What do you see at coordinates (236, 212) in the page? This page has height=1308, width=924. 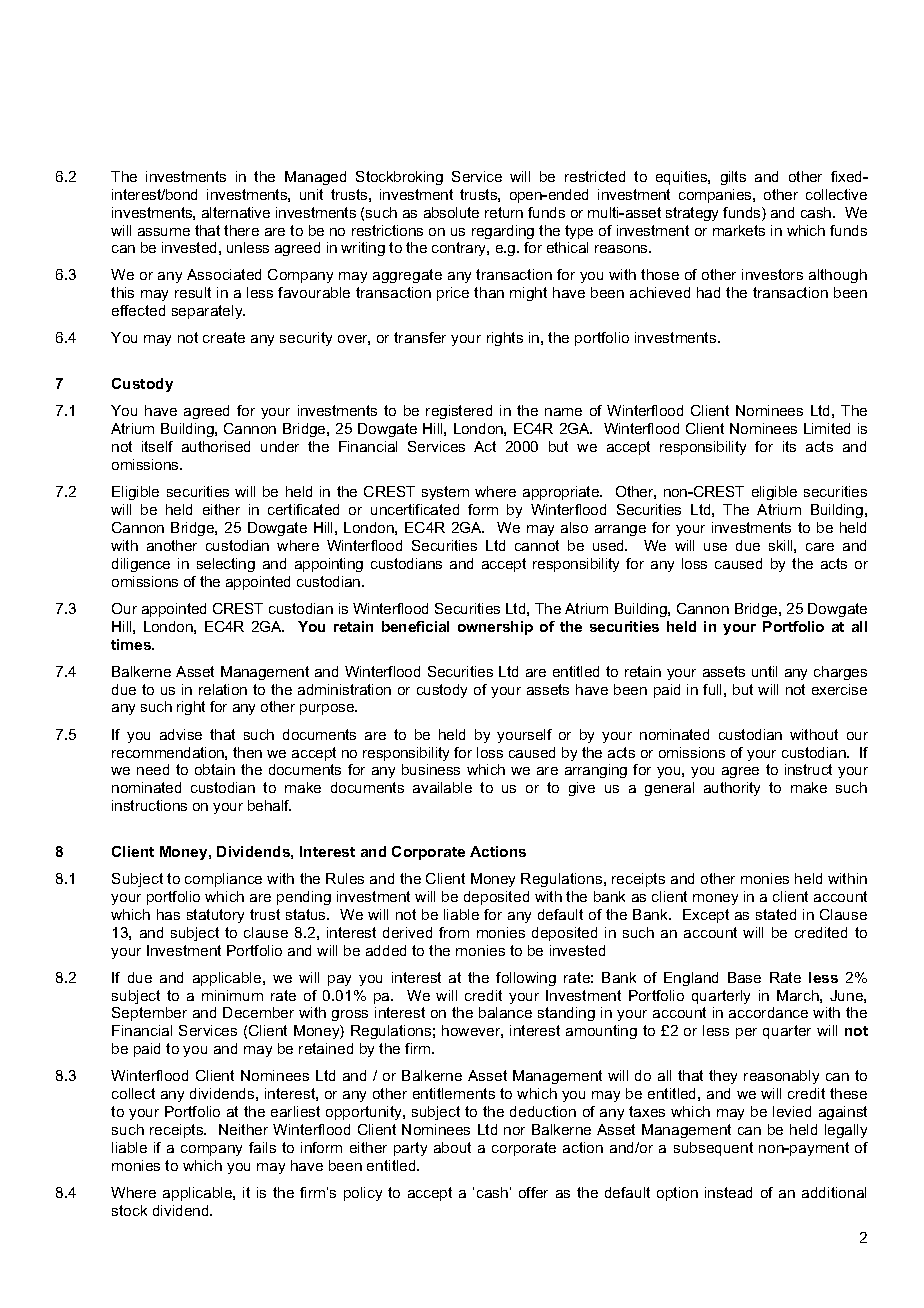 I see `alternative` at bounding box center [236, 212].
